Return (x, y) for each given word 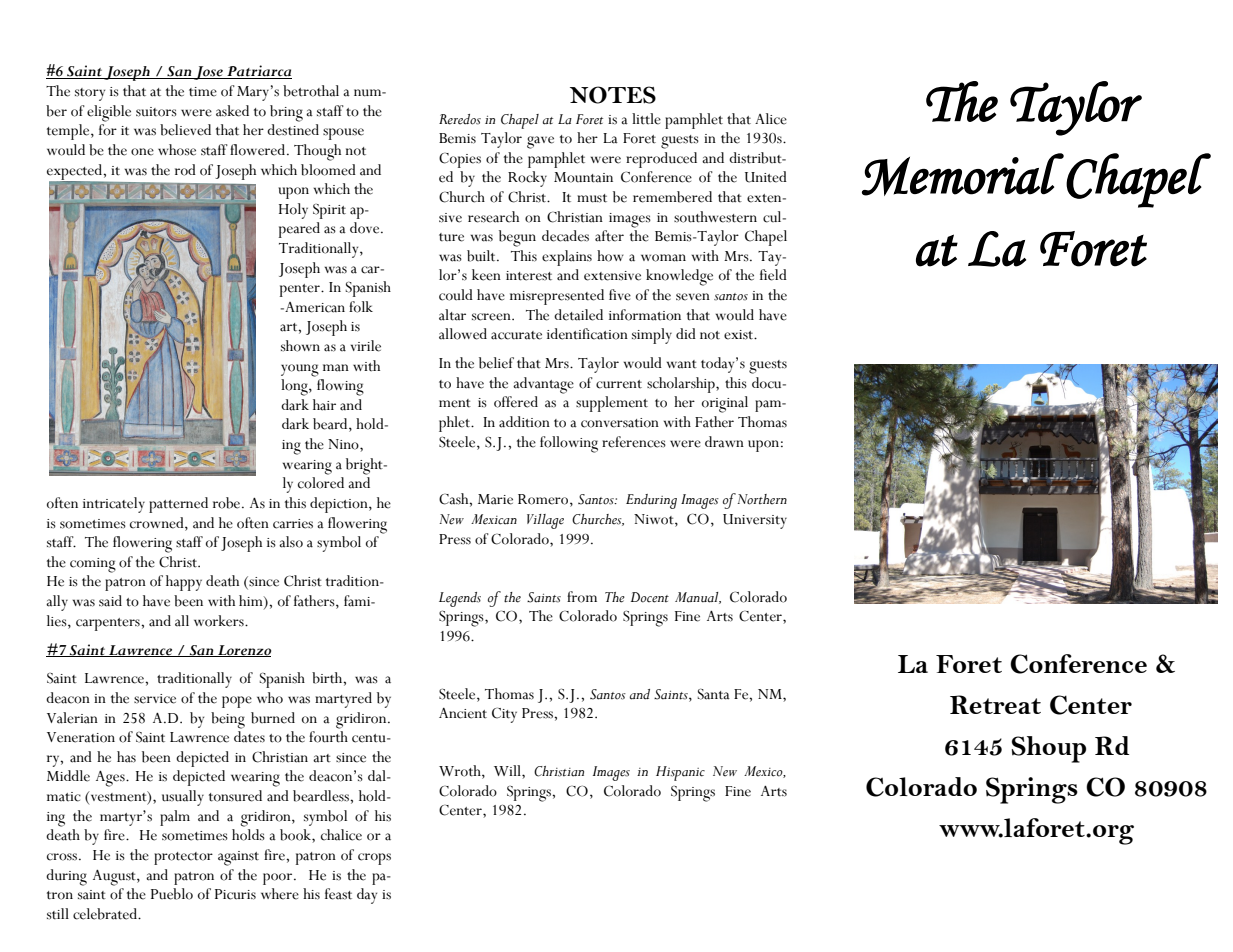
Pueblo (172, 894)
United (766, 177)
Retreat (995, 704)
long (295, 387)
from (582, 597)
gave (540, 142)
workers (220, 621)
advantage (543, 385)
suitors (156, 112)
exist (740, 335)
